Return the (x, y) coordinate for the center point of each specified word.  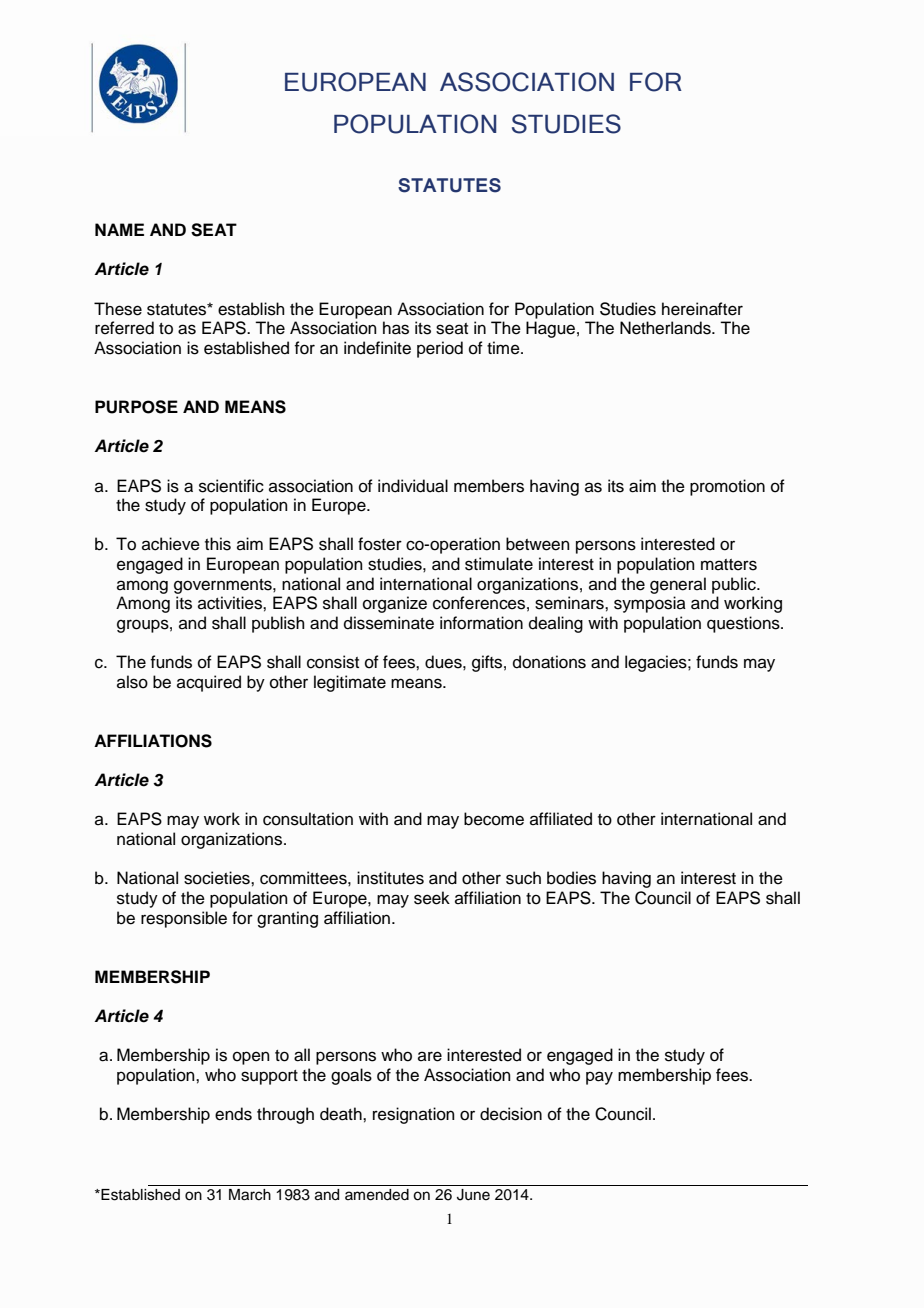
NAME (119, 229)
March (250, 1195)
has (396, 328)
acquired (209, 683)
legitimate (350, 683)
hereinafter (702, 309)
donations (549, 662)
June (473, 1195)
